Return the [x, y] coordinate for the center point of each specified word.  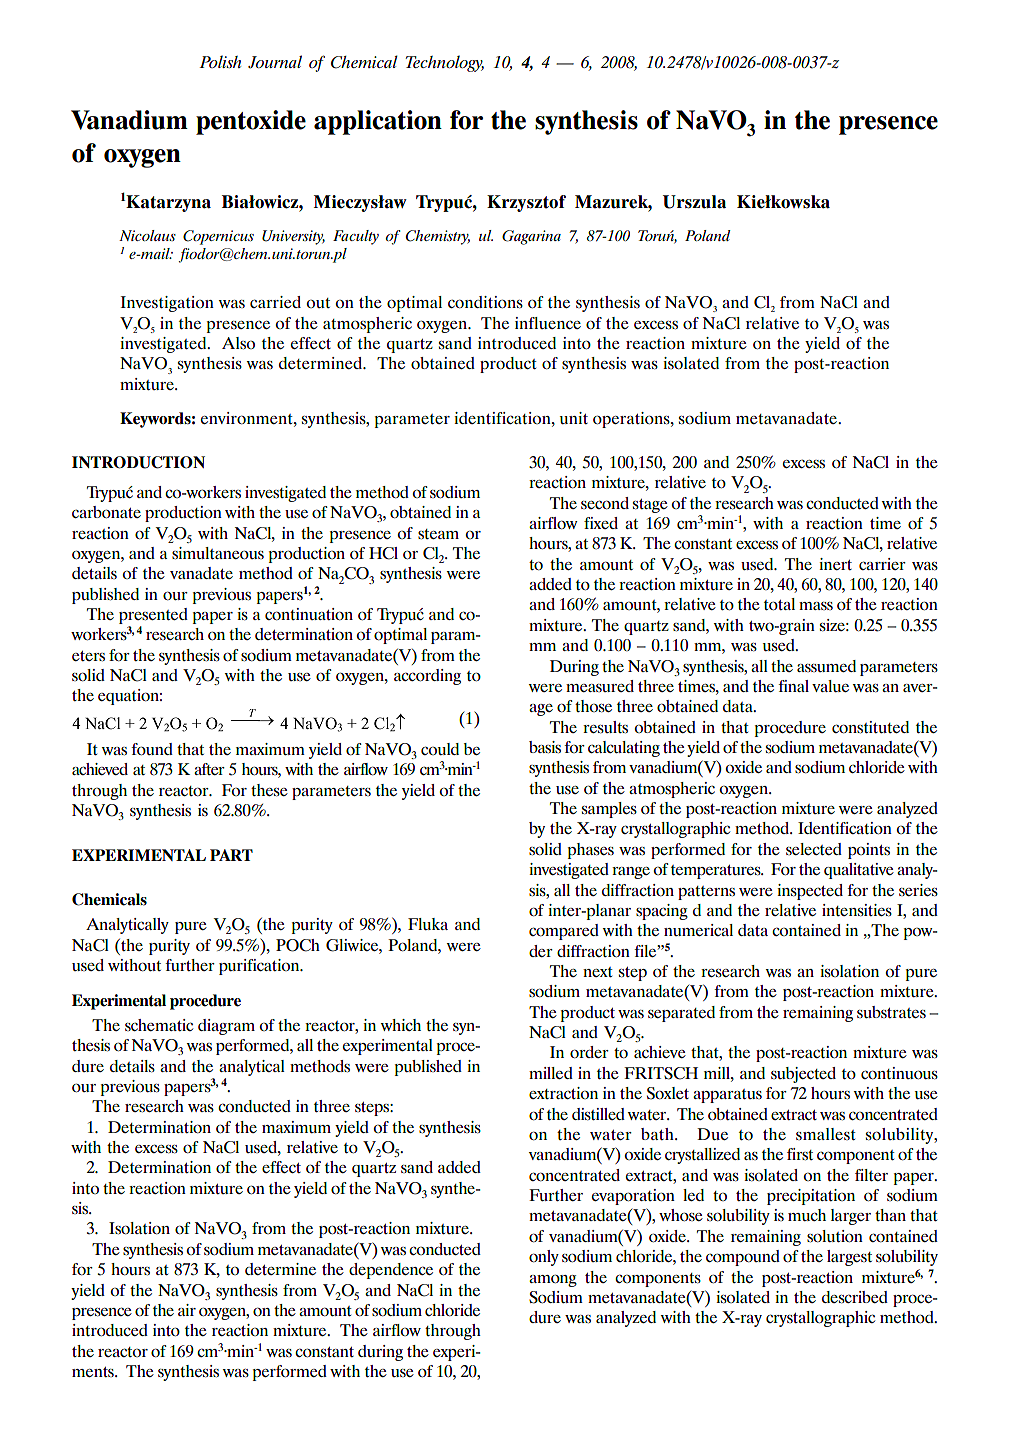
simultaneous [218, 553]
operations [632, 420]
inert [835, 564]
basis [545, 747]
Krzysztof [526, 203]
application [378, 122]
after [209, 769]
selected [814, 849]
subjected [803, 1075]
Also [238, 343]
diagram [226, 1027]
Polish [220, 61]
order [589, 1052]
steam [438, 534]
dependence [391, 1271]
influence [548, 323]
